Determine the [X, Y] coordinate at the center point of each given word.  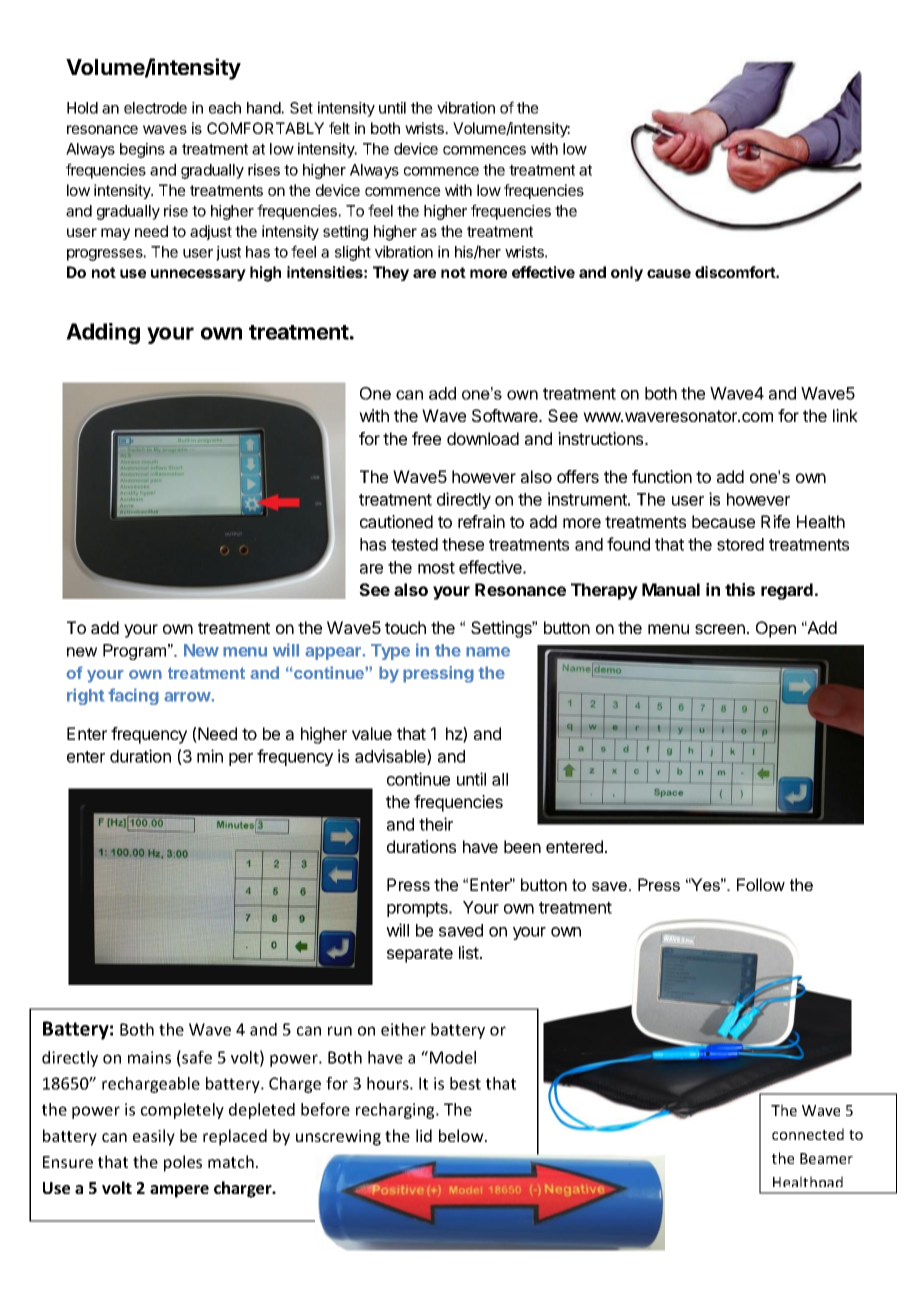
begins [142, 150]
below [462, 1135]
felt [339, 128]
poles [183, 1163]
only [627, 273]
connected [808, 1134]
